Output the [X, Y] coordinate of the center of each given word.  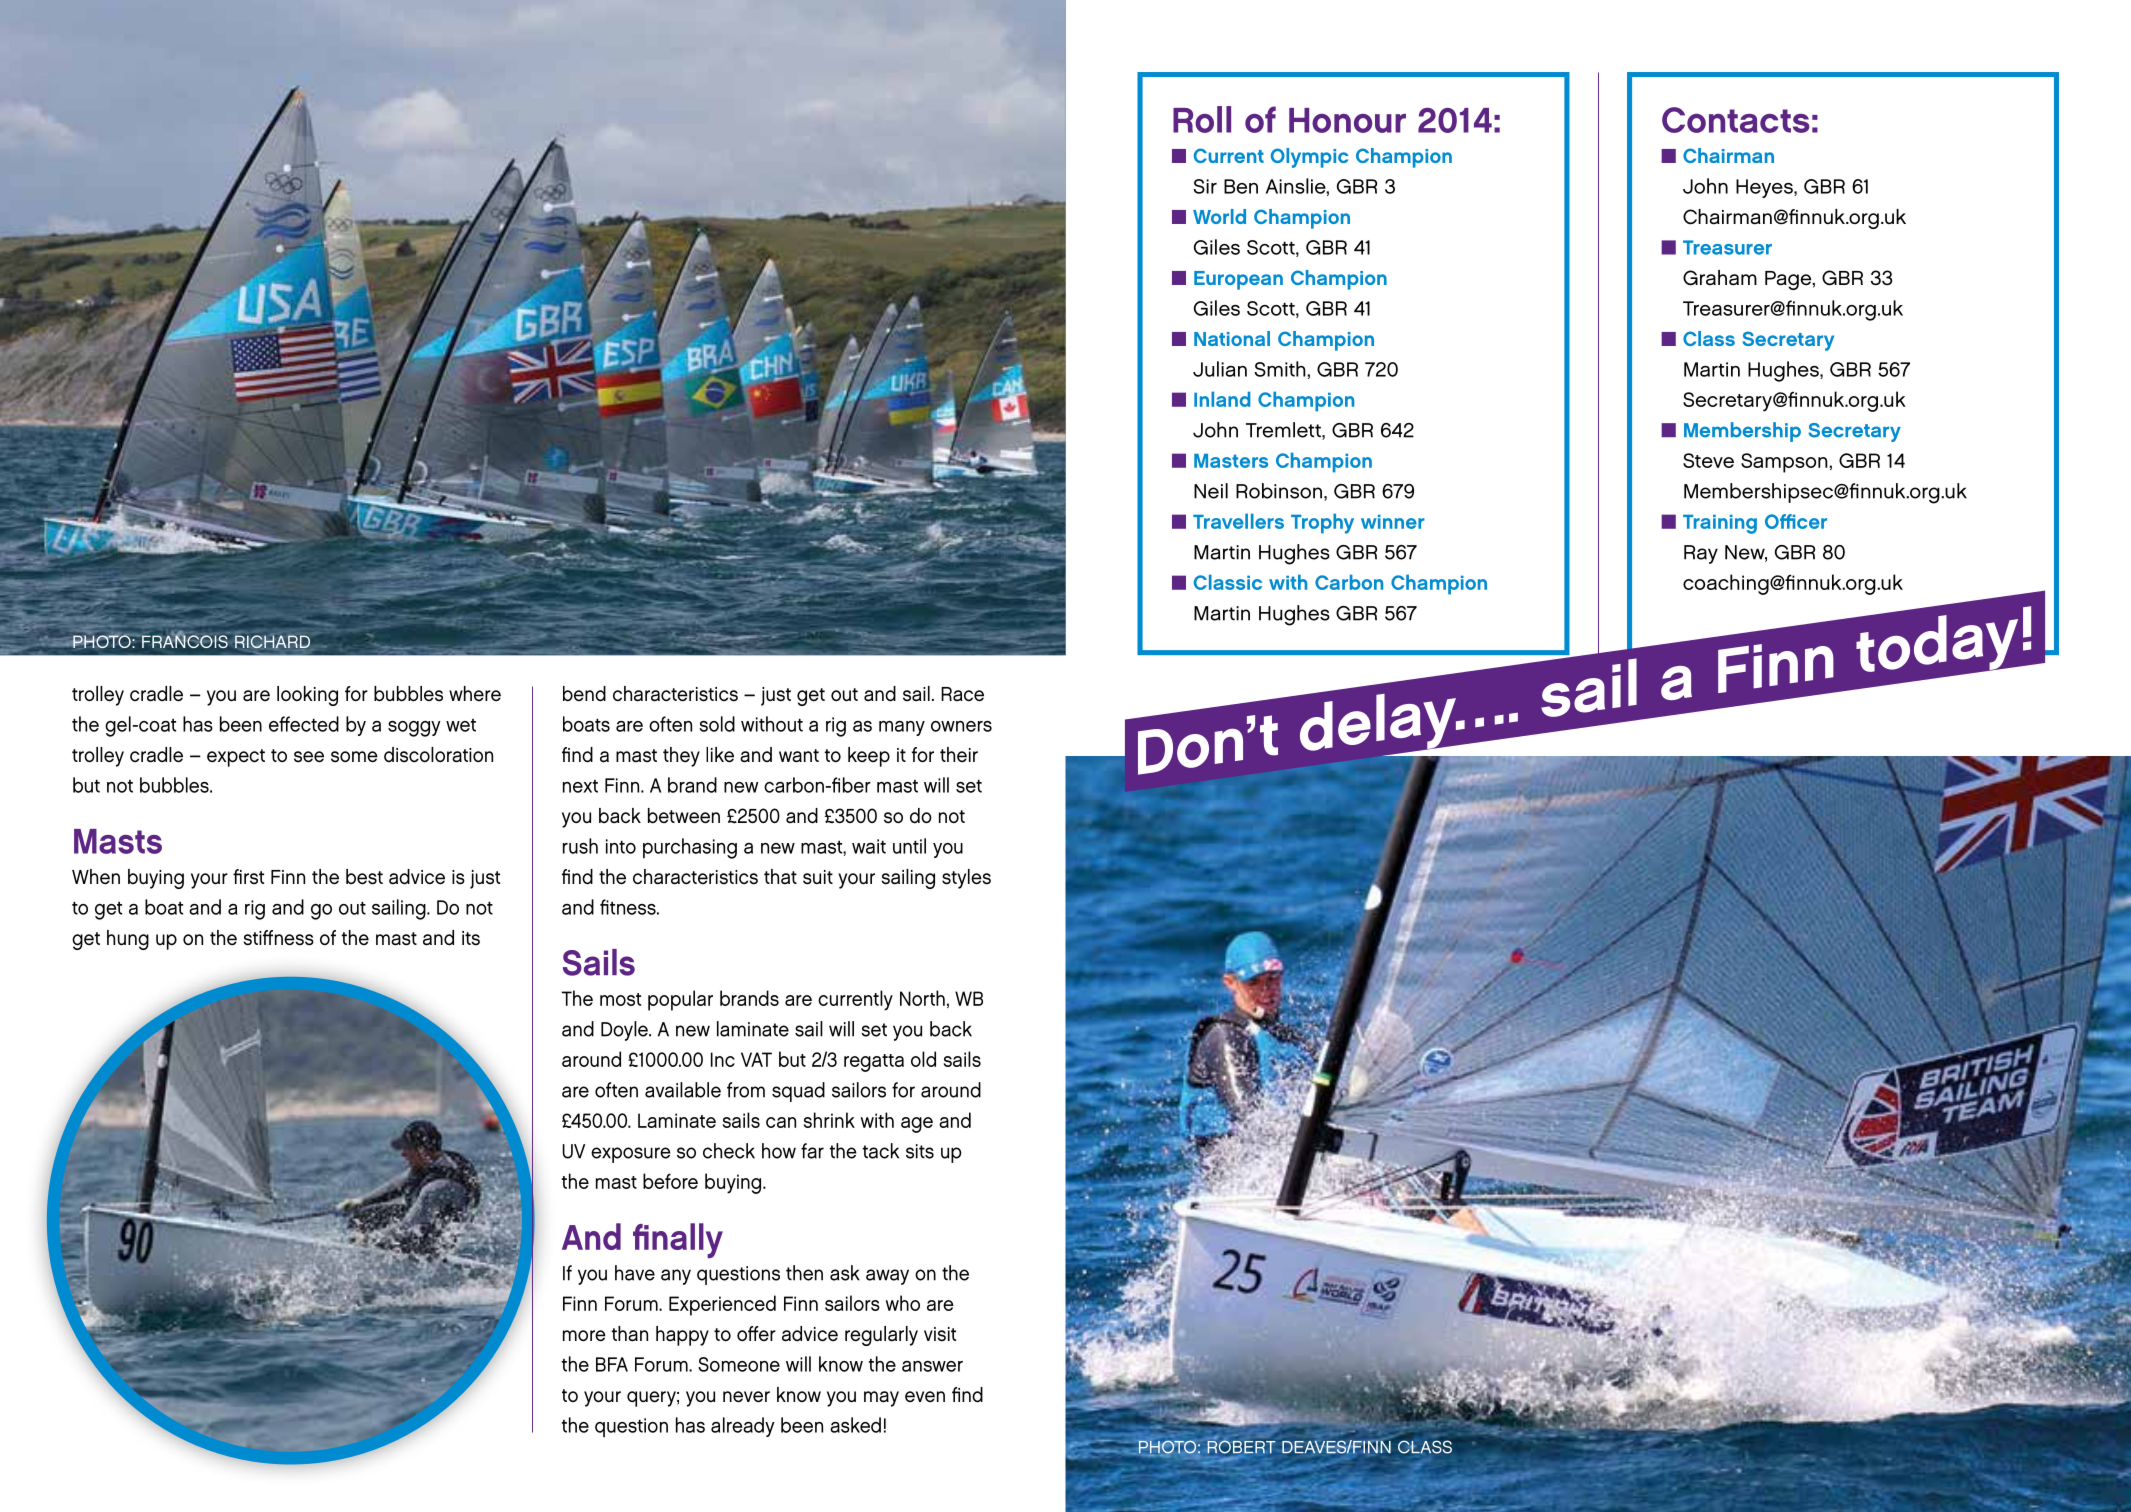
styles [966, 879]
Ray [1701, 554]
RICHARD [272, 641]
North [922, 998]
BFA [612, 1364]
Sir [1205, 186]
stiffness [279, 938]
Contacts [1736, 120]
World [1219, 216]
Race [962, 694]
